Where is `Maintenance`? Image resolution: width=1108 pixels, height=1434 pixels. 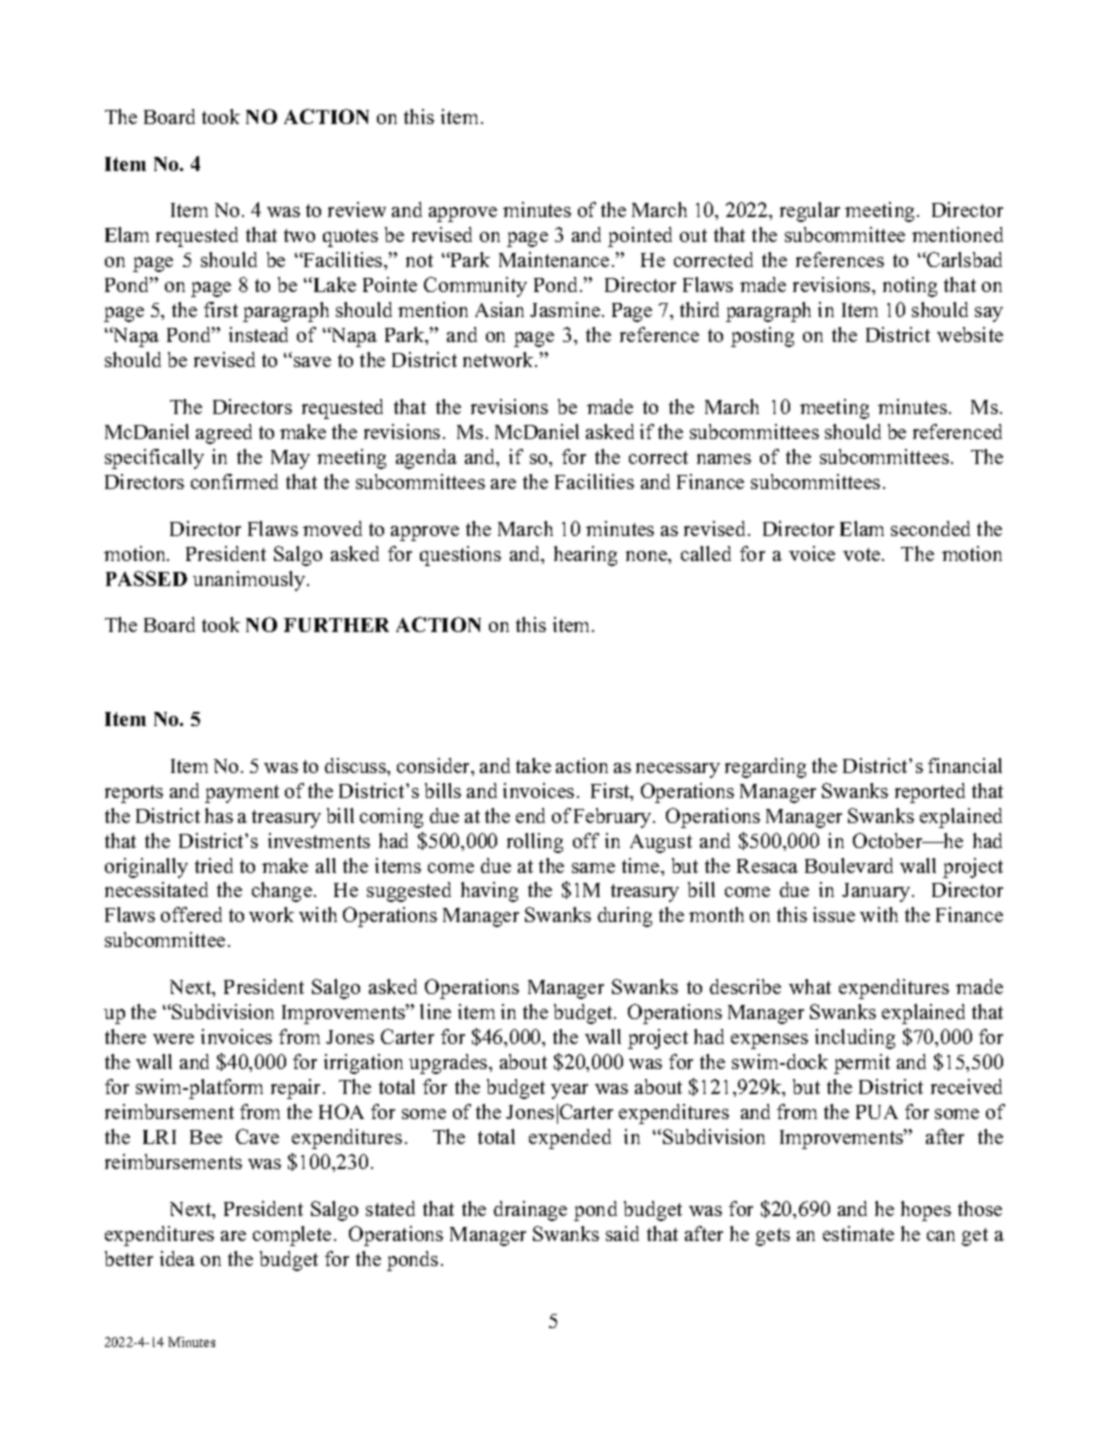
Maintenance is located at coordinates (554, 259).
